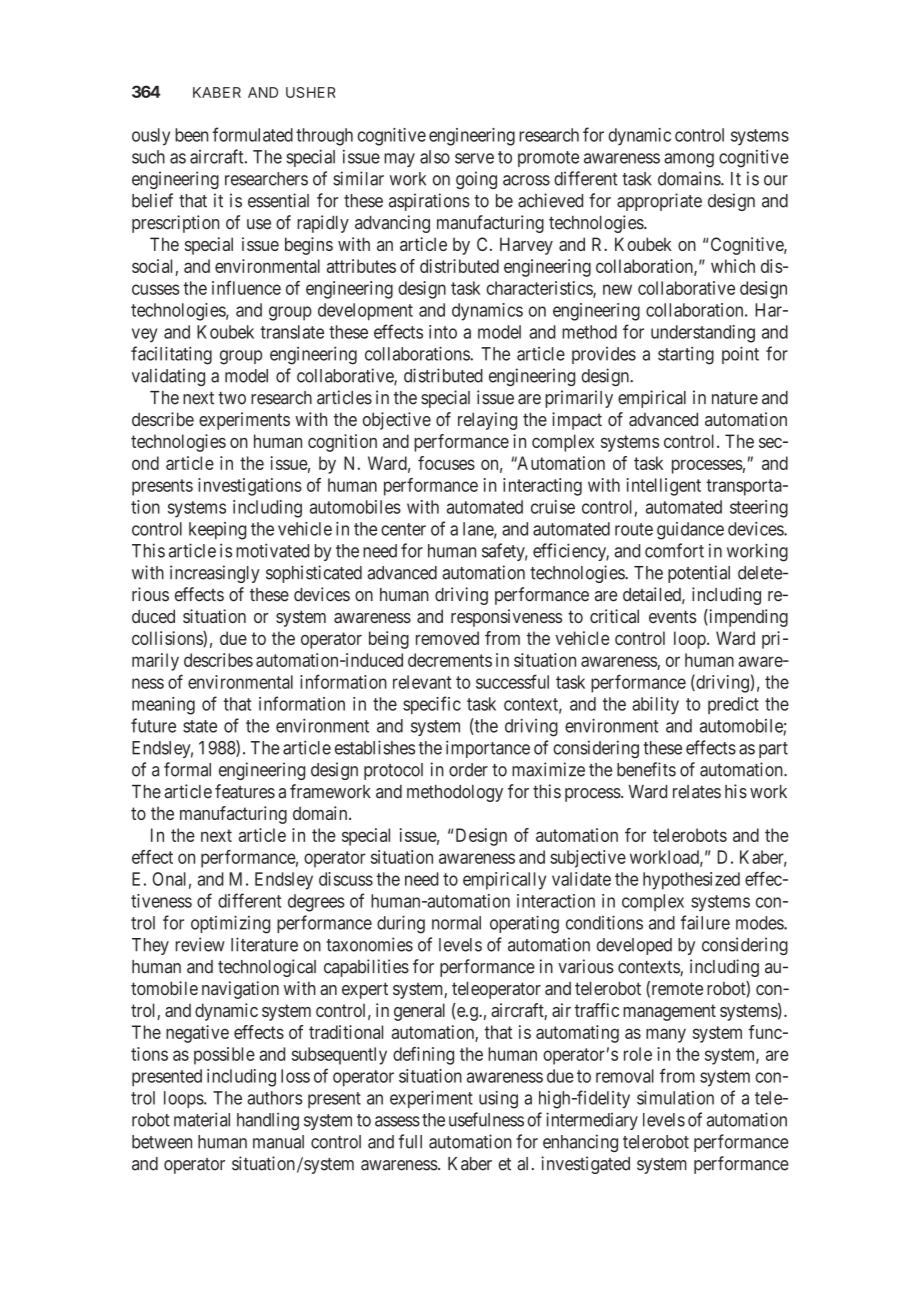  What do you see at coordinates (664, 487) in the screenshot?
I see `intelligent` at bounding box center [664, 487].
